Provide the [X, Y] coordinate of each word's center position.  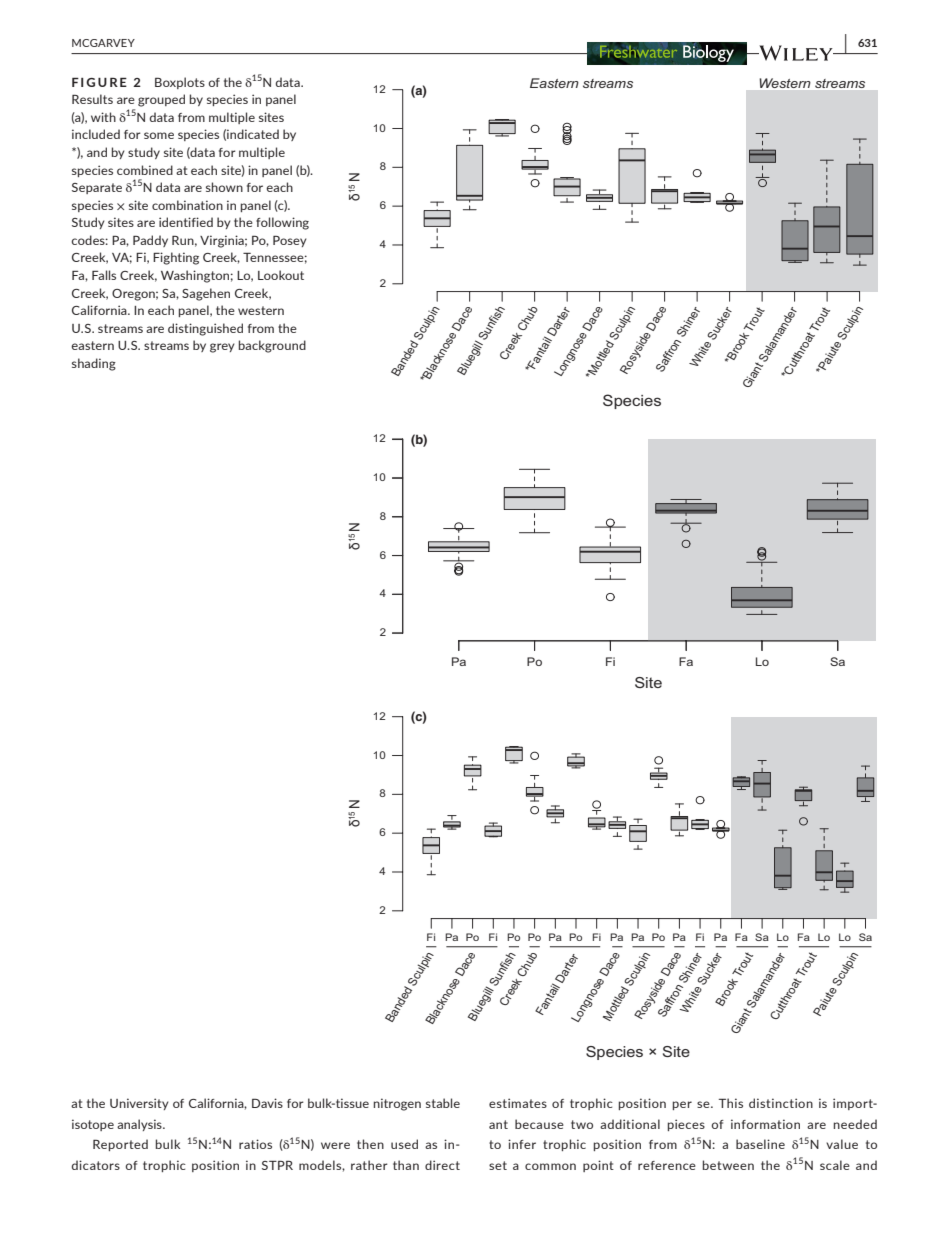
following [282, 223]
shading [94, 364]
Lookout [281, 275]
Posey [290, 241]
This [731, 1103]
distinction [781, 1103]
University [139, 1104]
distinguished [205, 329]
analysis [140, 1125]
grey [222, 348]
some [159, 135]
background [272, 346]
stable [443, 1103]
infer [522, 1144]
